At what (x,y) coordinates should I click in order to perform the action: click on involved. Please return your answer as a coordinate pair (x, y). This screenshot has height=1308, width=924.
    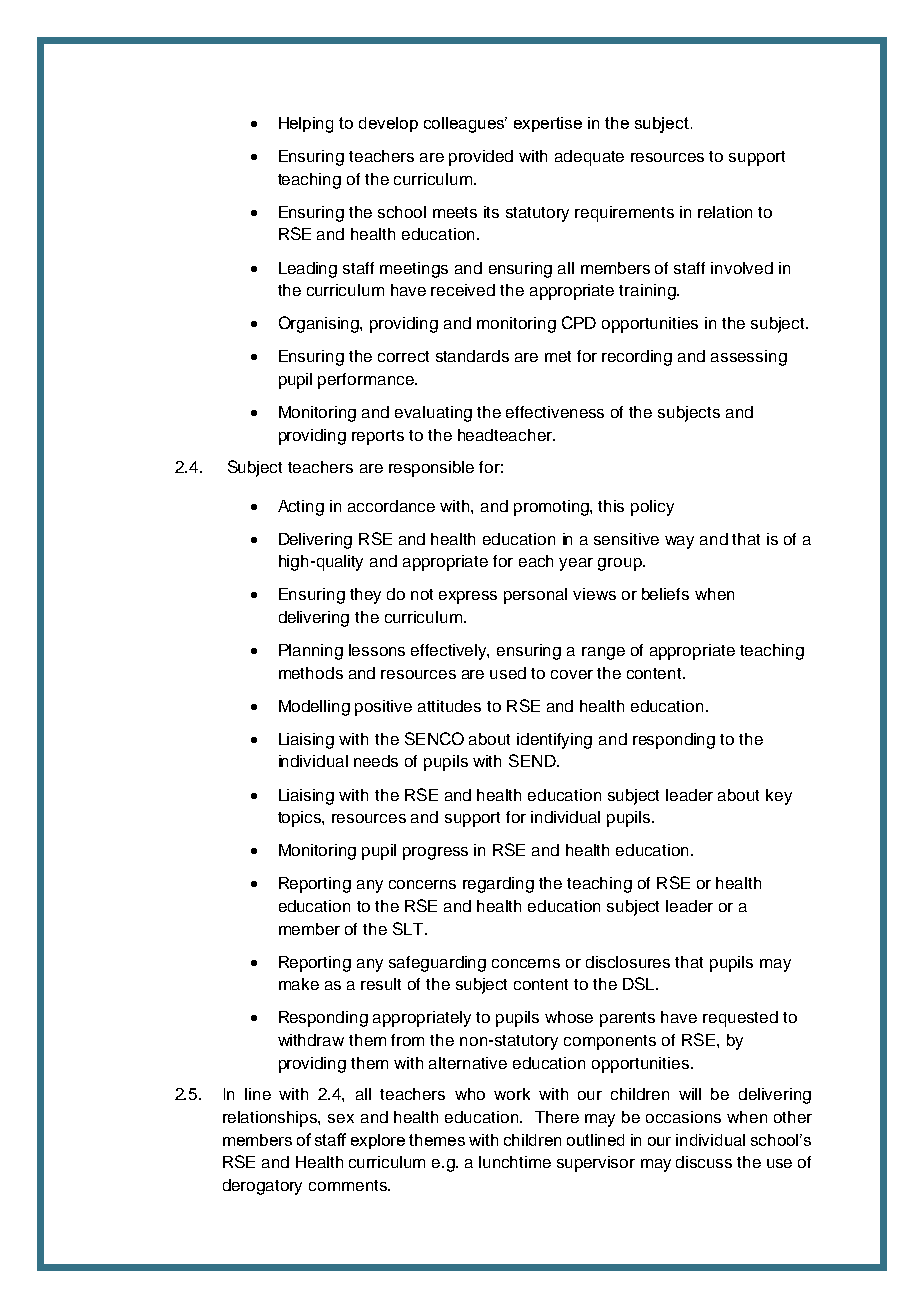
    Looking at the image, I should click on (742, 268).
